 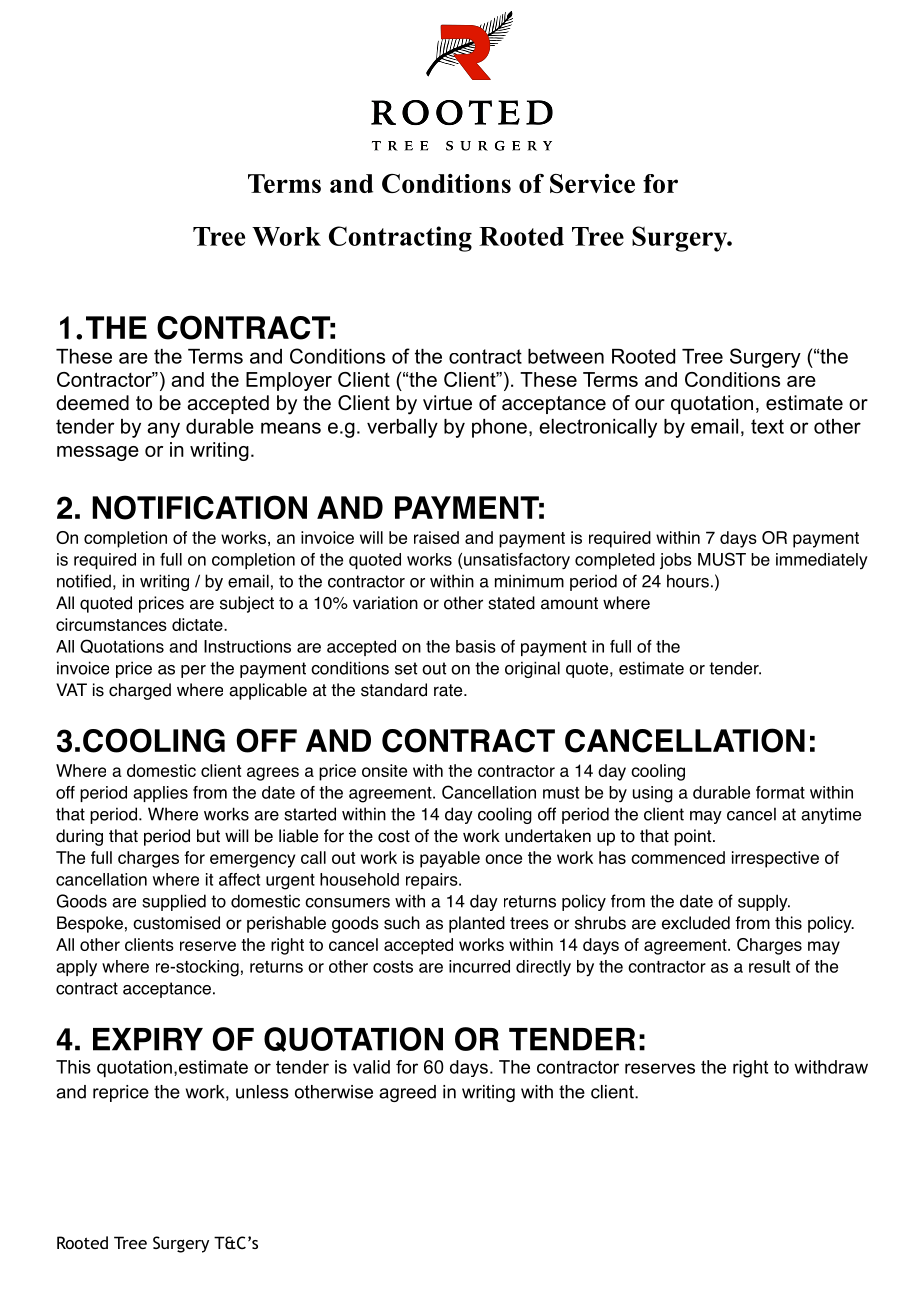 What do you see at coordinates (566, 356) in the screenshot?
I see `between` at bounding box center [566, 356].
